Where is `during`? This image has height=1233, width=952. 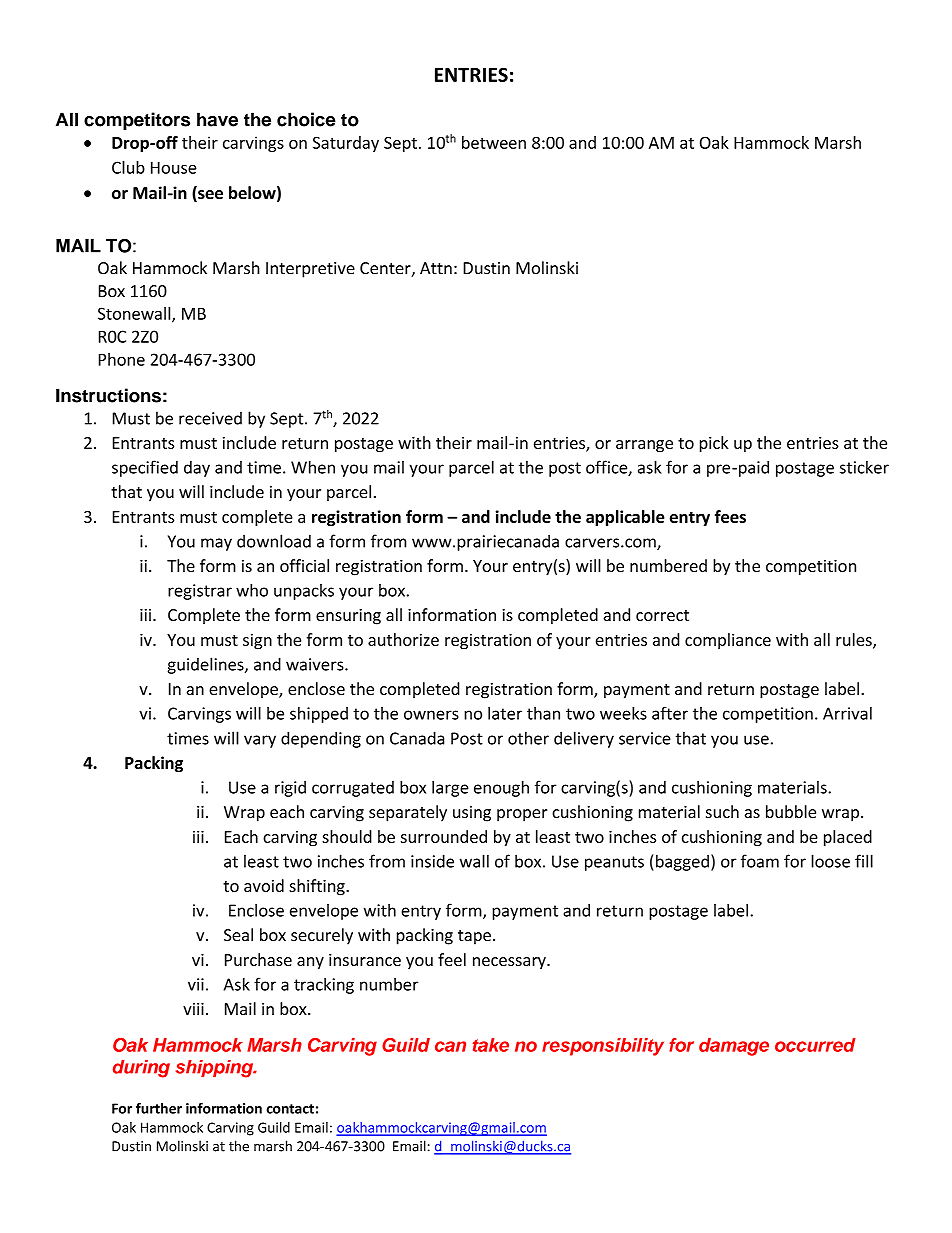
during is located at coordinates (141, 1069).
